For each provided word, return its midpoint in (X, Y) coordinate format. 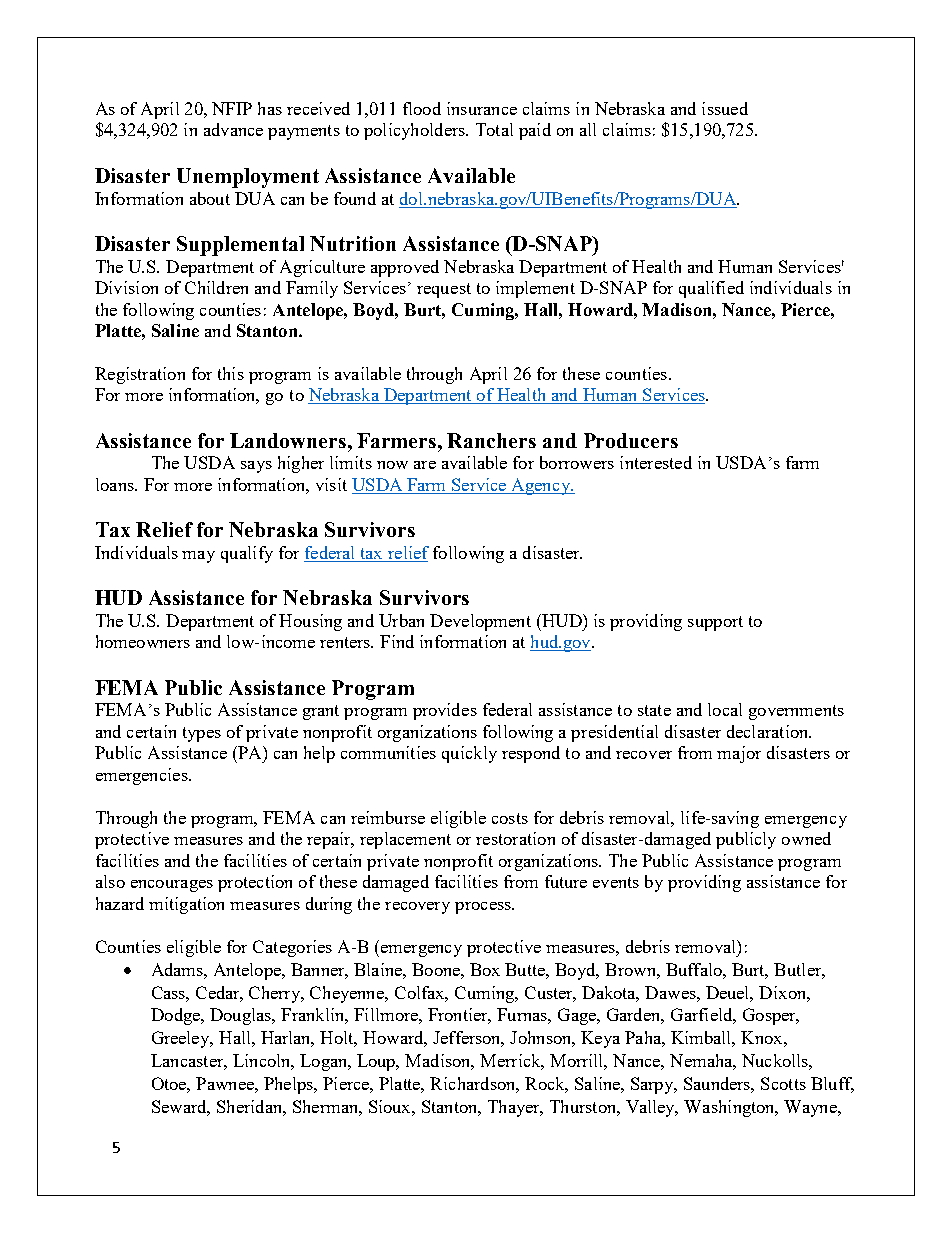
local (725, 709)
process (484, 908)
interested (656, 462)
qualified (711, 289)
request (444, 290)
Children (216, 287)
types (202, 734)
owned (806, 838)
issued (725, 108)
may (198, 557)
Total (494, 129)
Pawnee (226, 1083)
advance (233, 129)
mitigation (186, 905)
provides (445, 711)
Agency (540, 486)
